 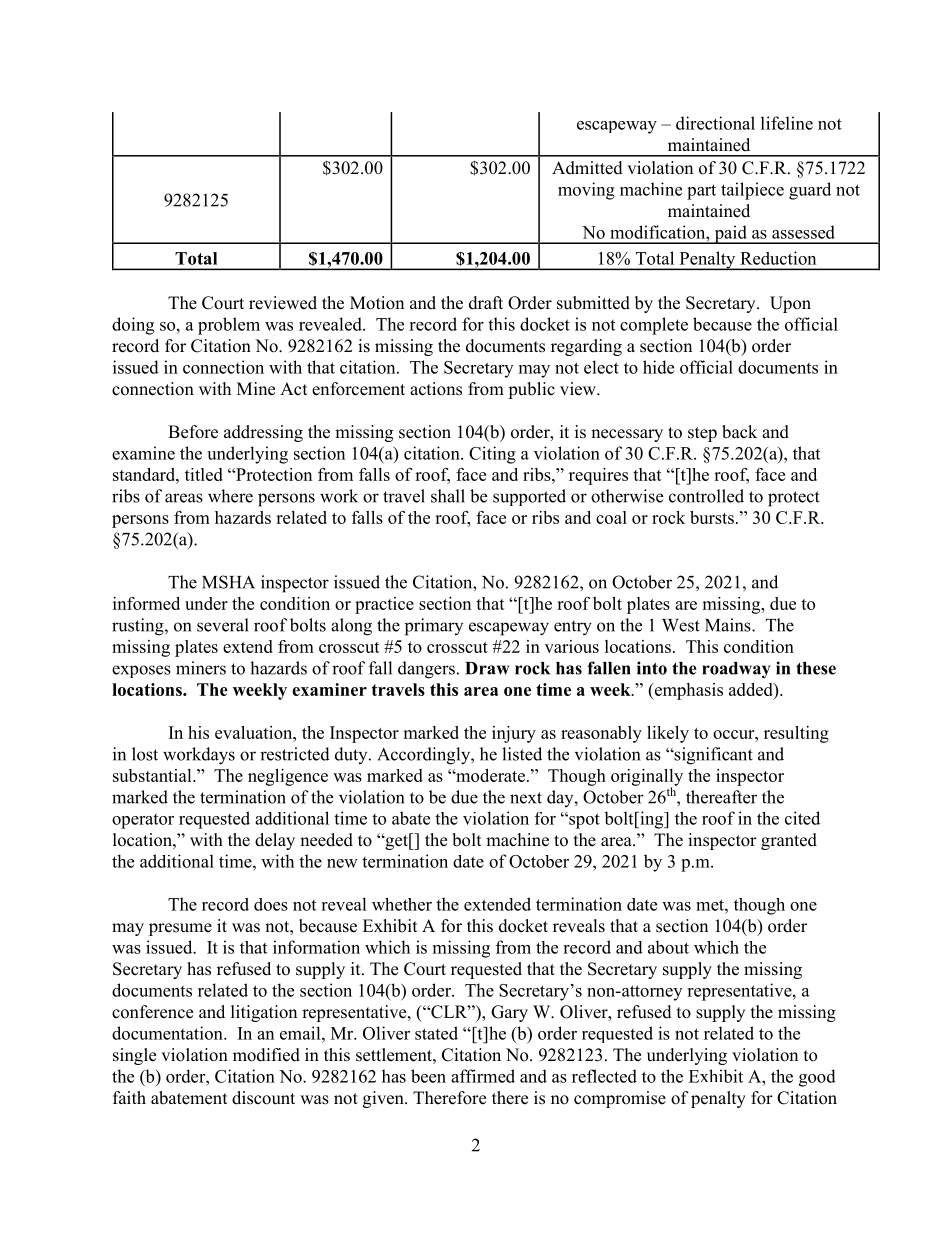 What do you see at coordinates (492, 455) in the screenshot?
I see `Citing` at bounding box center [492, 455].
